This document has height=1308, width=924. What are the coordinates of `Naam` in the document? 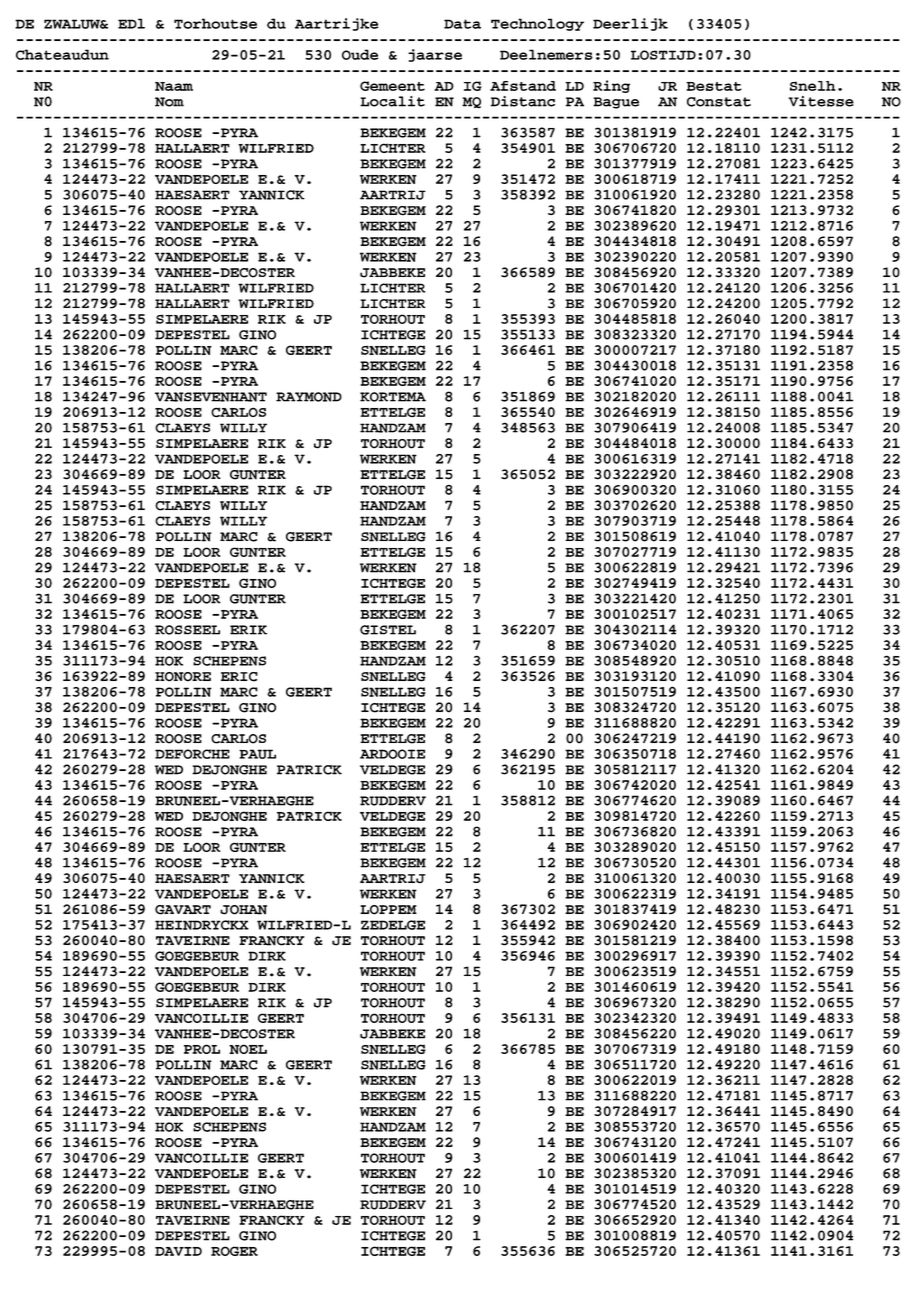 It's located at (174, 86).
